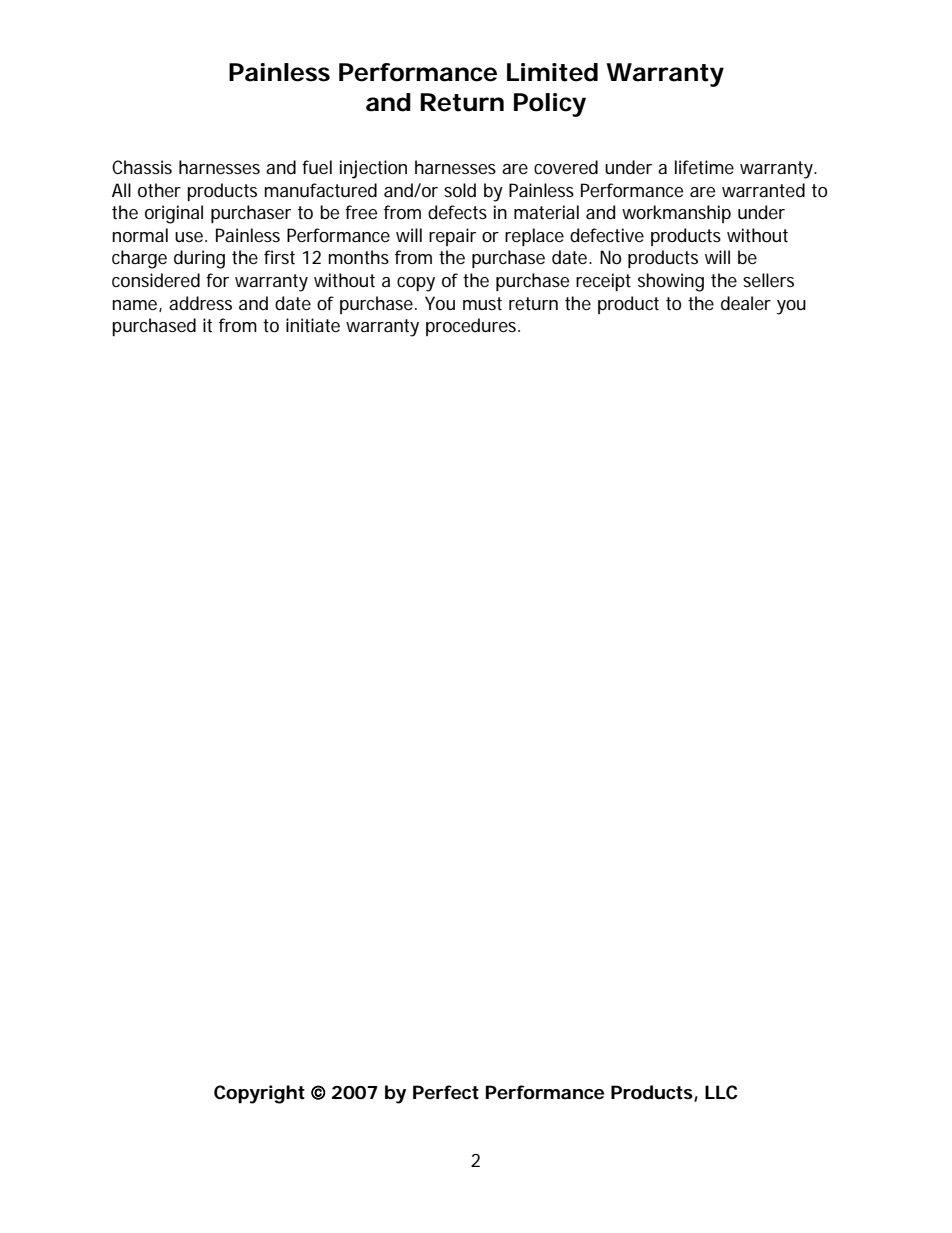 The height and width of the page is (1233, 952). I want to click on initiate, so click(313, 325).
